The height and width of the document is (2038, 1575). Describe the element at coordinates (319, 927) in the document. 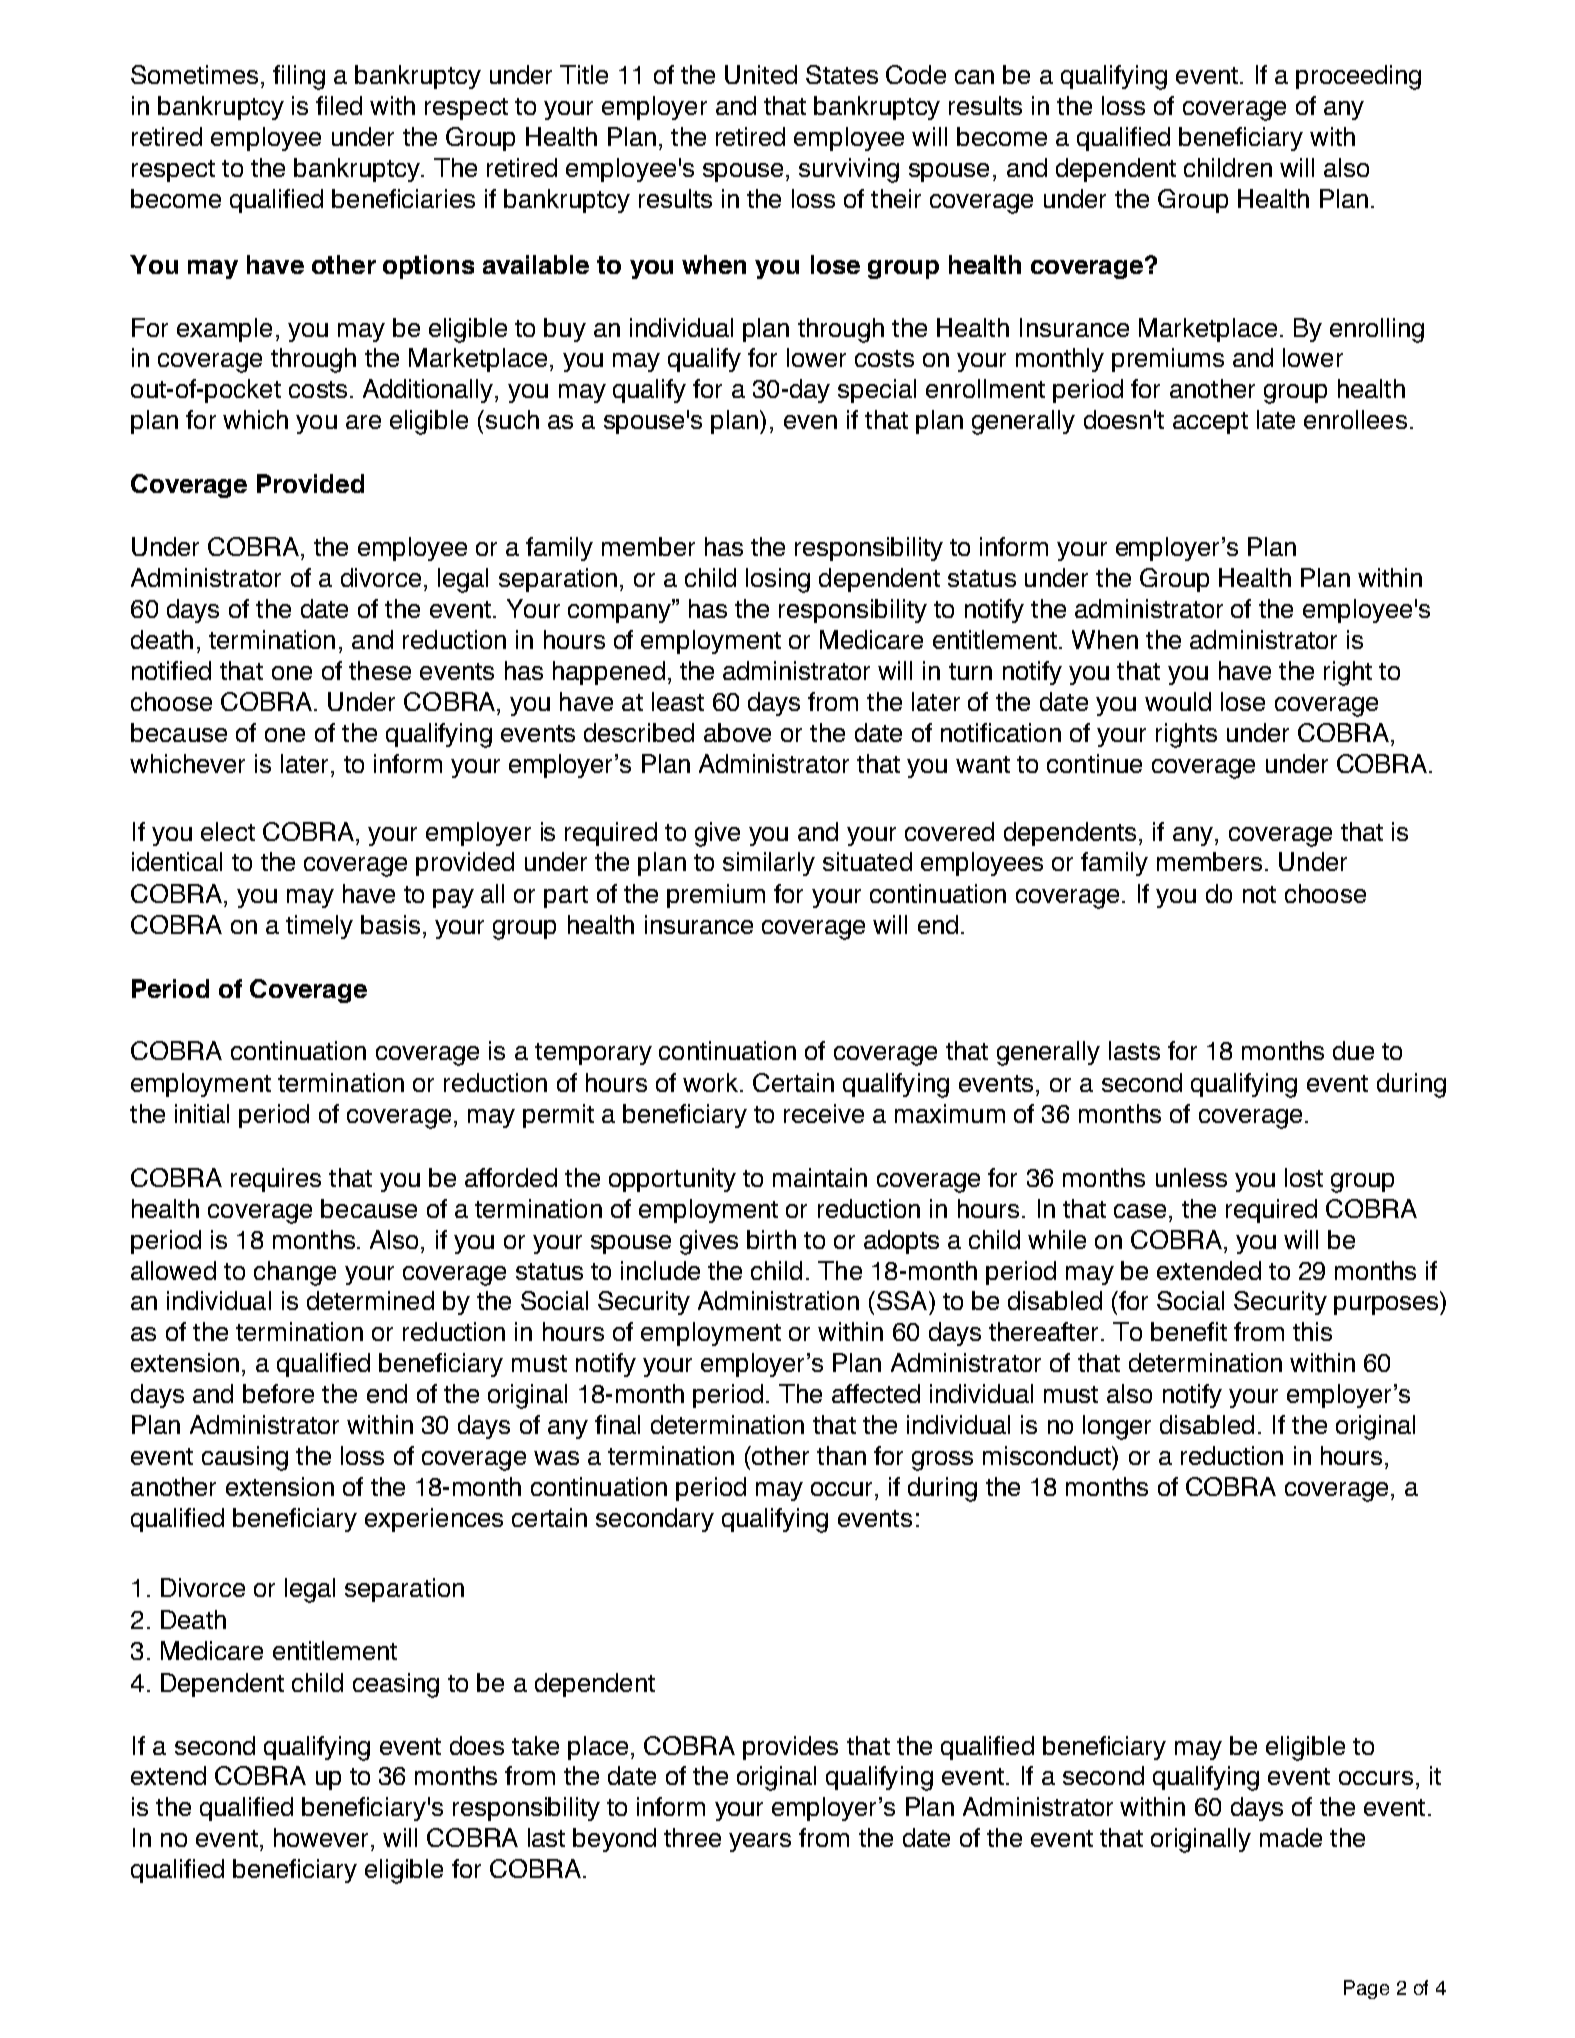

I see `timely` at that location.
